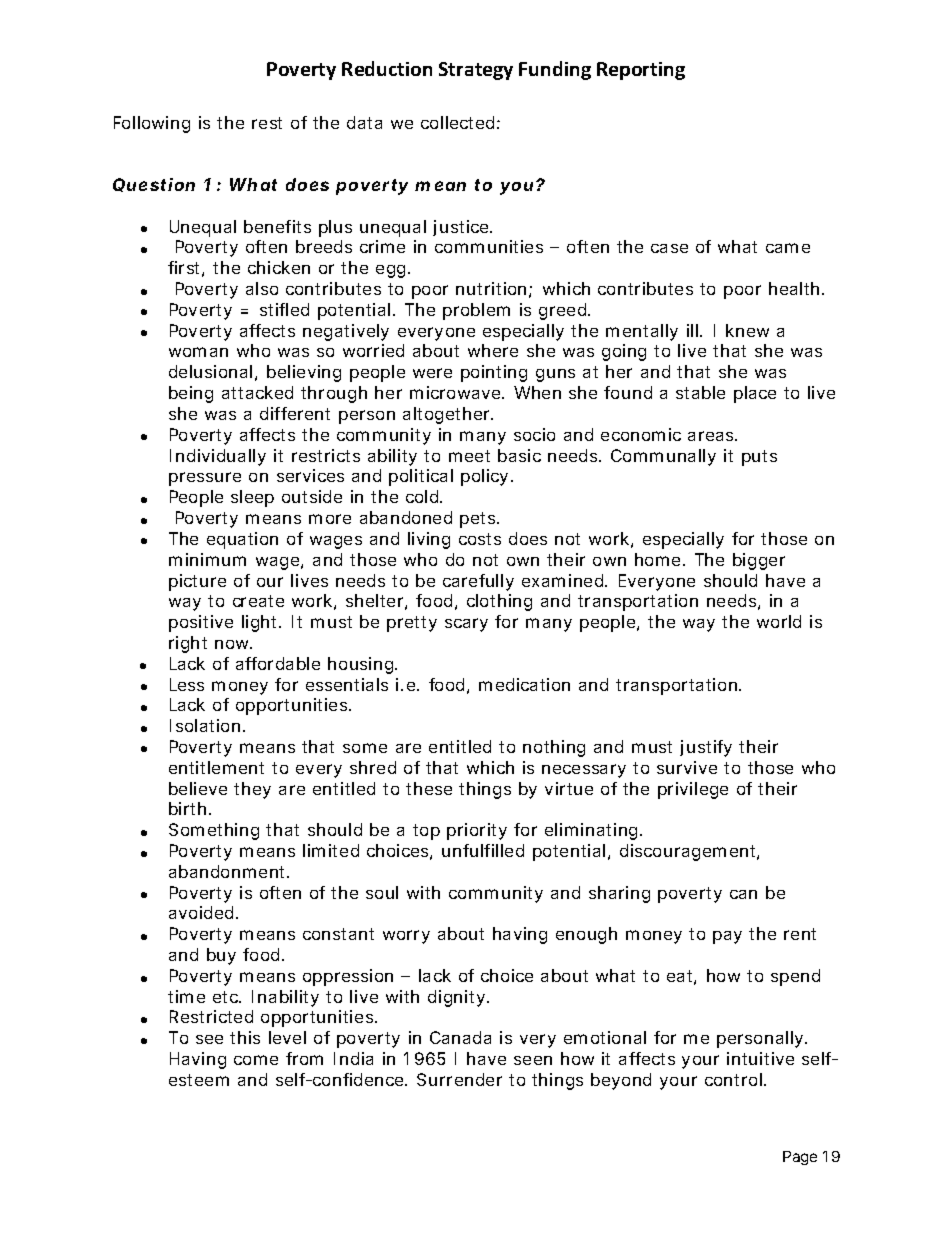  I want to click on come, so click(256, 1060).
